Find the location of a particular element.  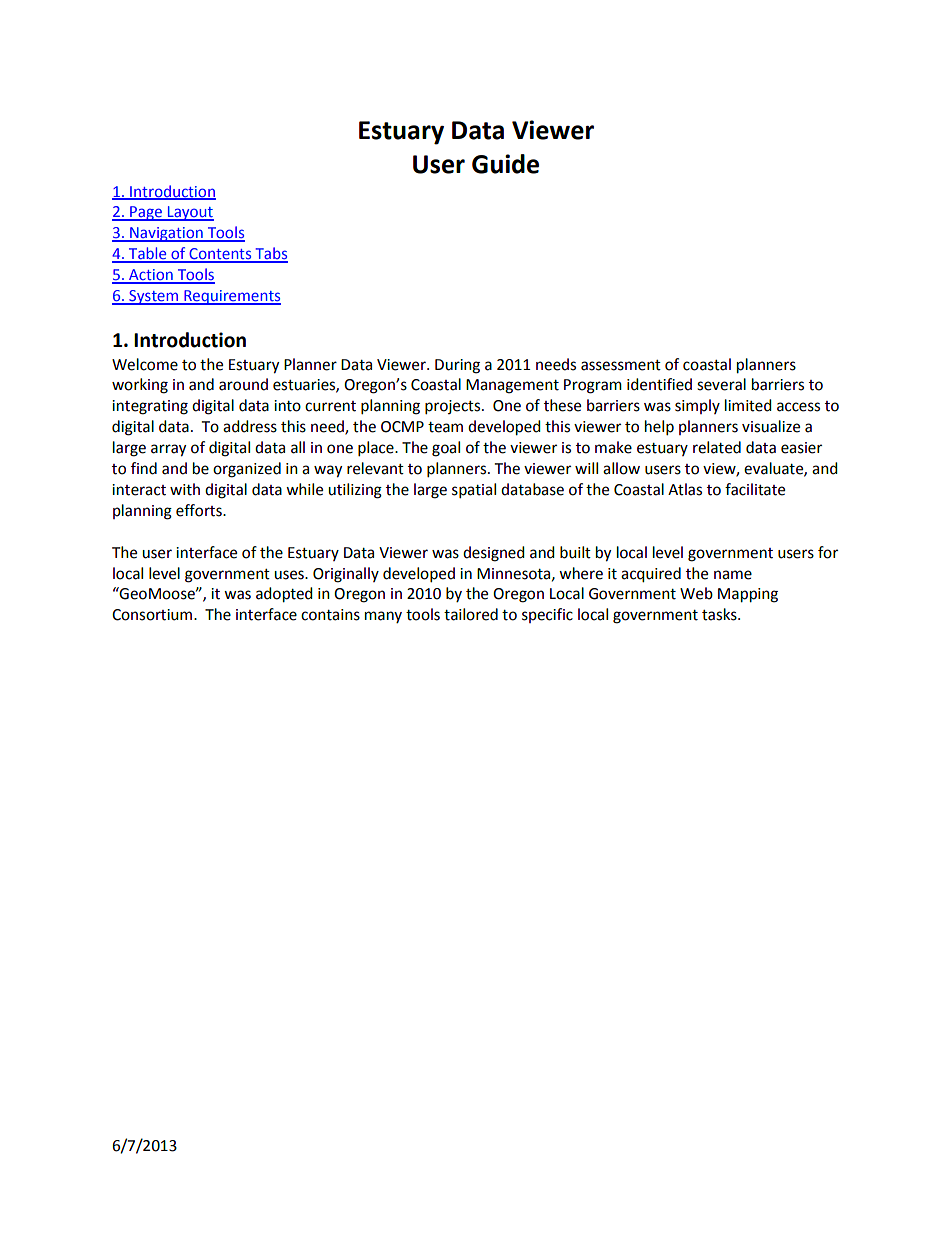

related is located at coordinates (717, 447).
